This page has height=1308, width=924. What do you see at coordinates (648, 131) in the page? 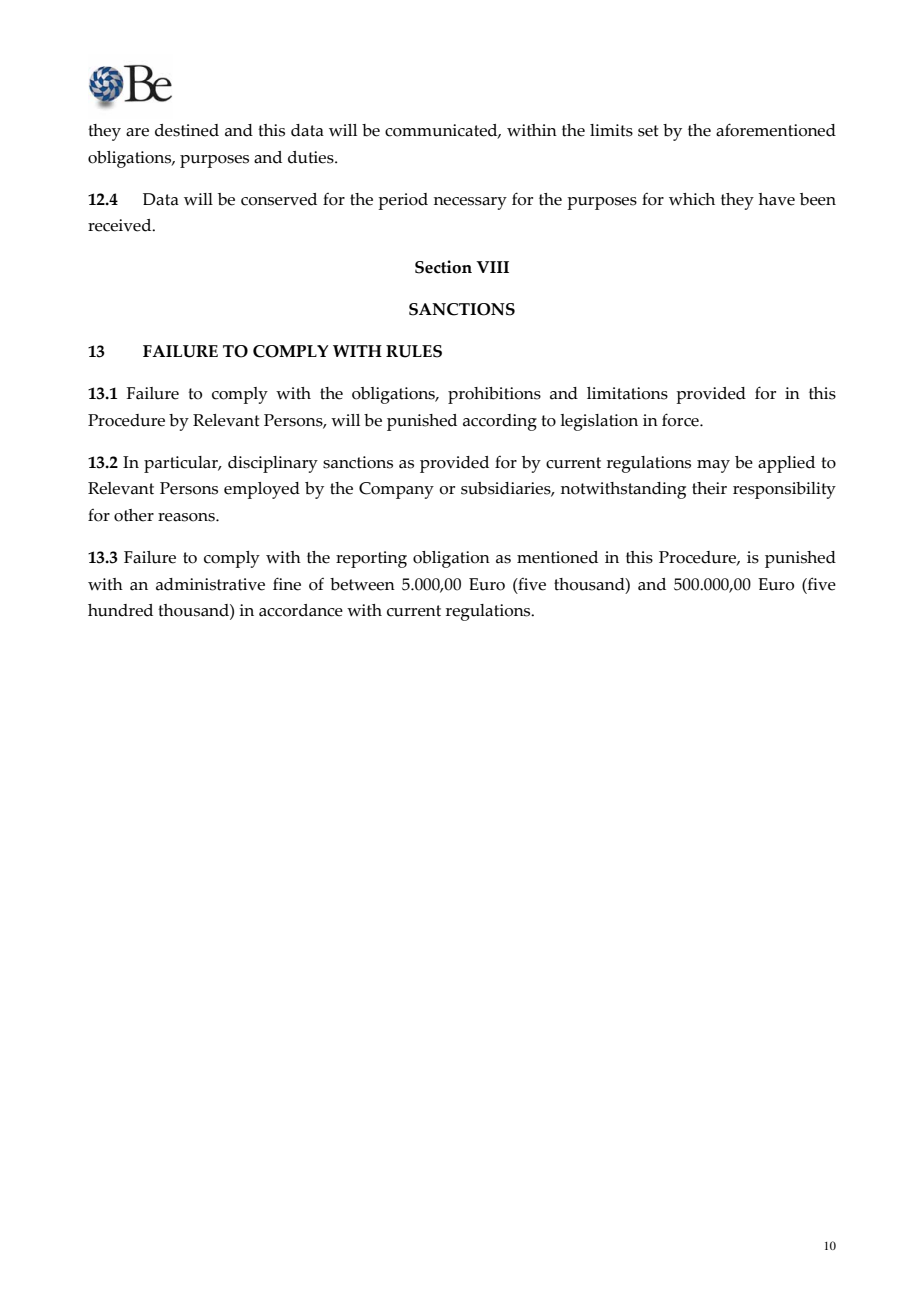
I see `set` at bounding box center [648, 131].
